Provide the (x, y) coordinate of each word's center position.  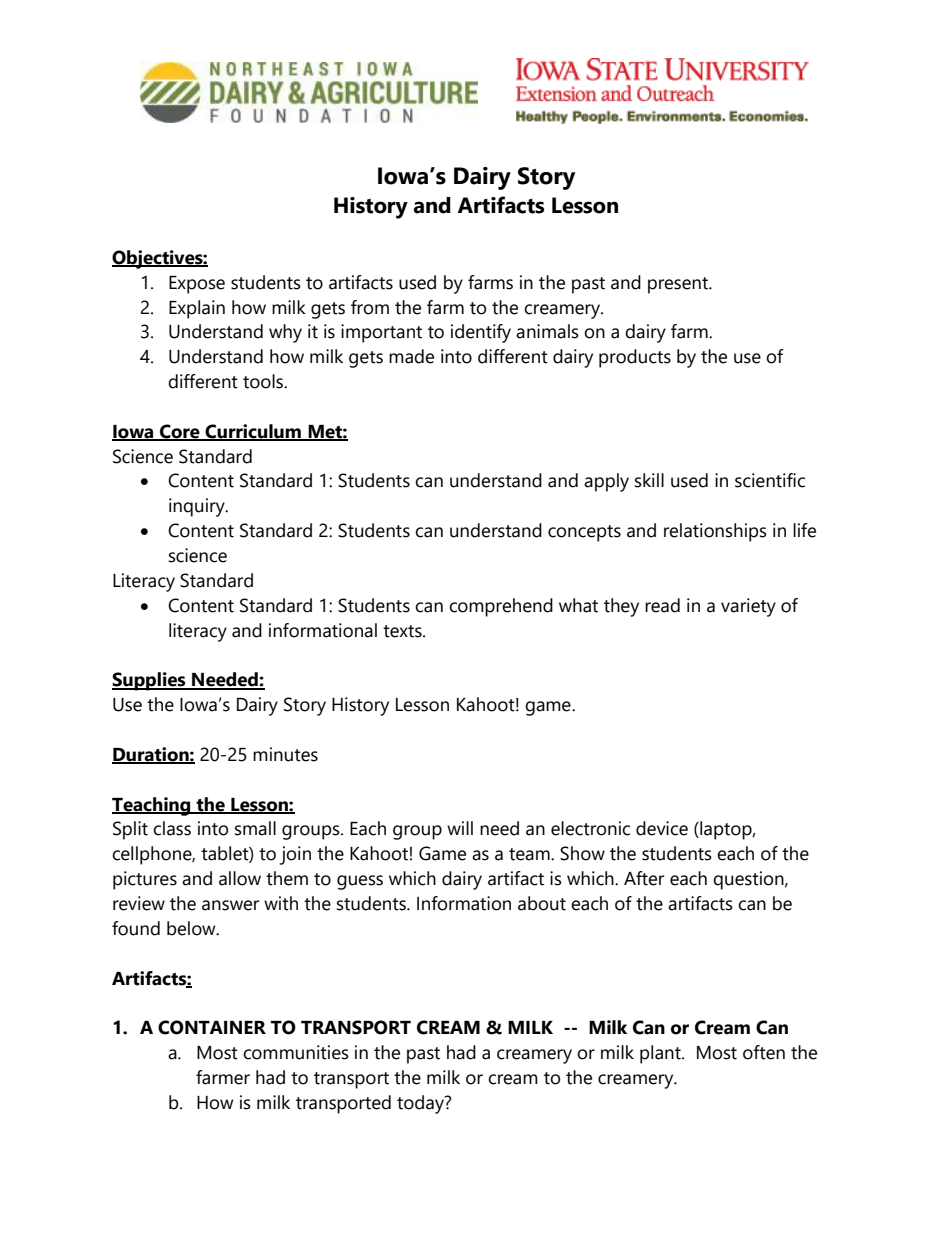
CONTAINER (212, 1027)
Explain (197, 309)
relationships (715, 532)
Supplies (150, 681)
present (679, 285)
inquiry (198, 507)
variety (748, 607)
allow (240, 878)
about (542, 903)
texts (403, 631)
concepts (584, 533)
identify (481, 333)
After (644, 878)
